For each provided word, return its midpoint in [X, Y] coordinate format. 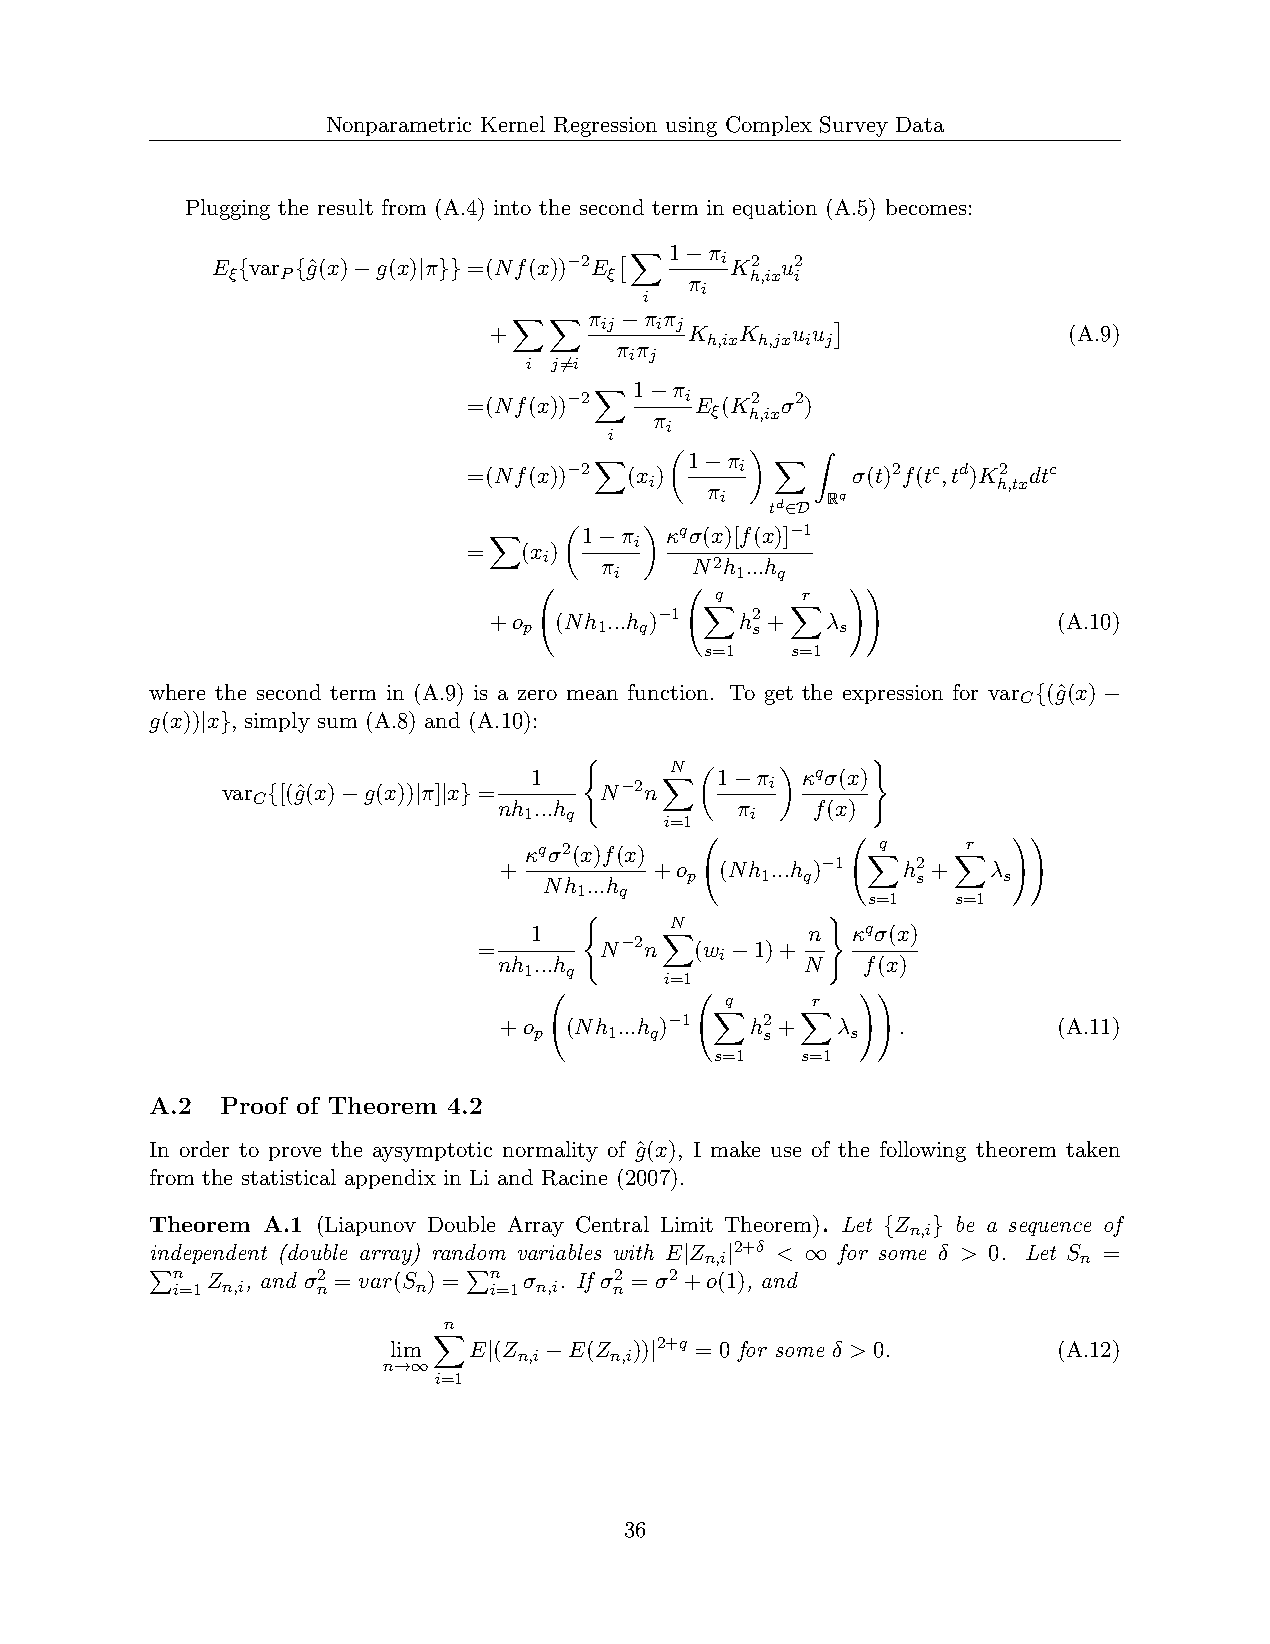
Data [920, 124]
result [345, 207]
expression [893, 694]
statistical [289, 1177]
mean [592, 695]
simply [277, 722]
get [779, 695]
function [668, 692]
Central [612, 1224]
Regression [605, 127]
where [177, 692]
